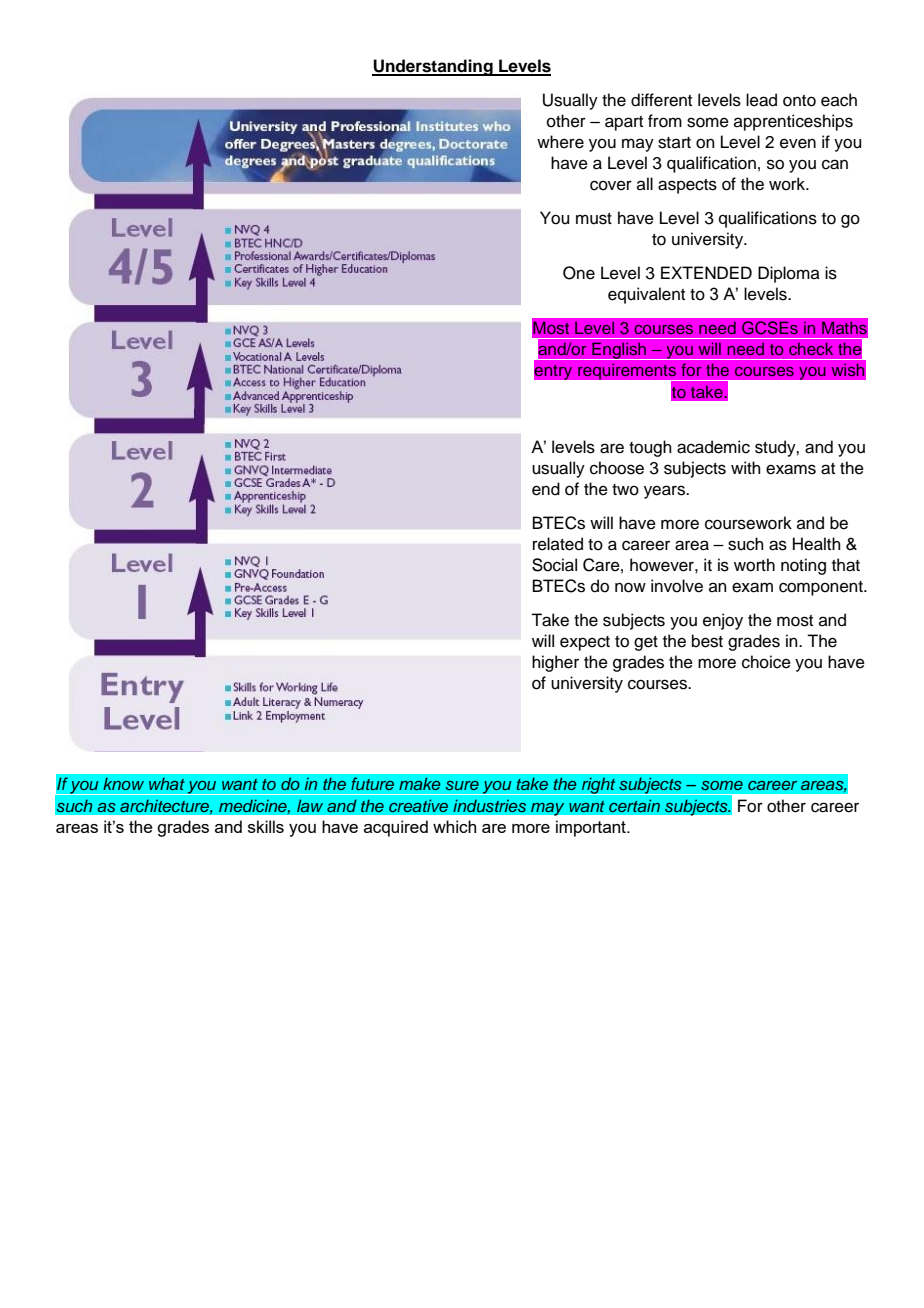 The image size is (924, 1308). What do you see at coordinates (558, 544) in the screenshot?
I see `related` at bounding box center [558, 544].
